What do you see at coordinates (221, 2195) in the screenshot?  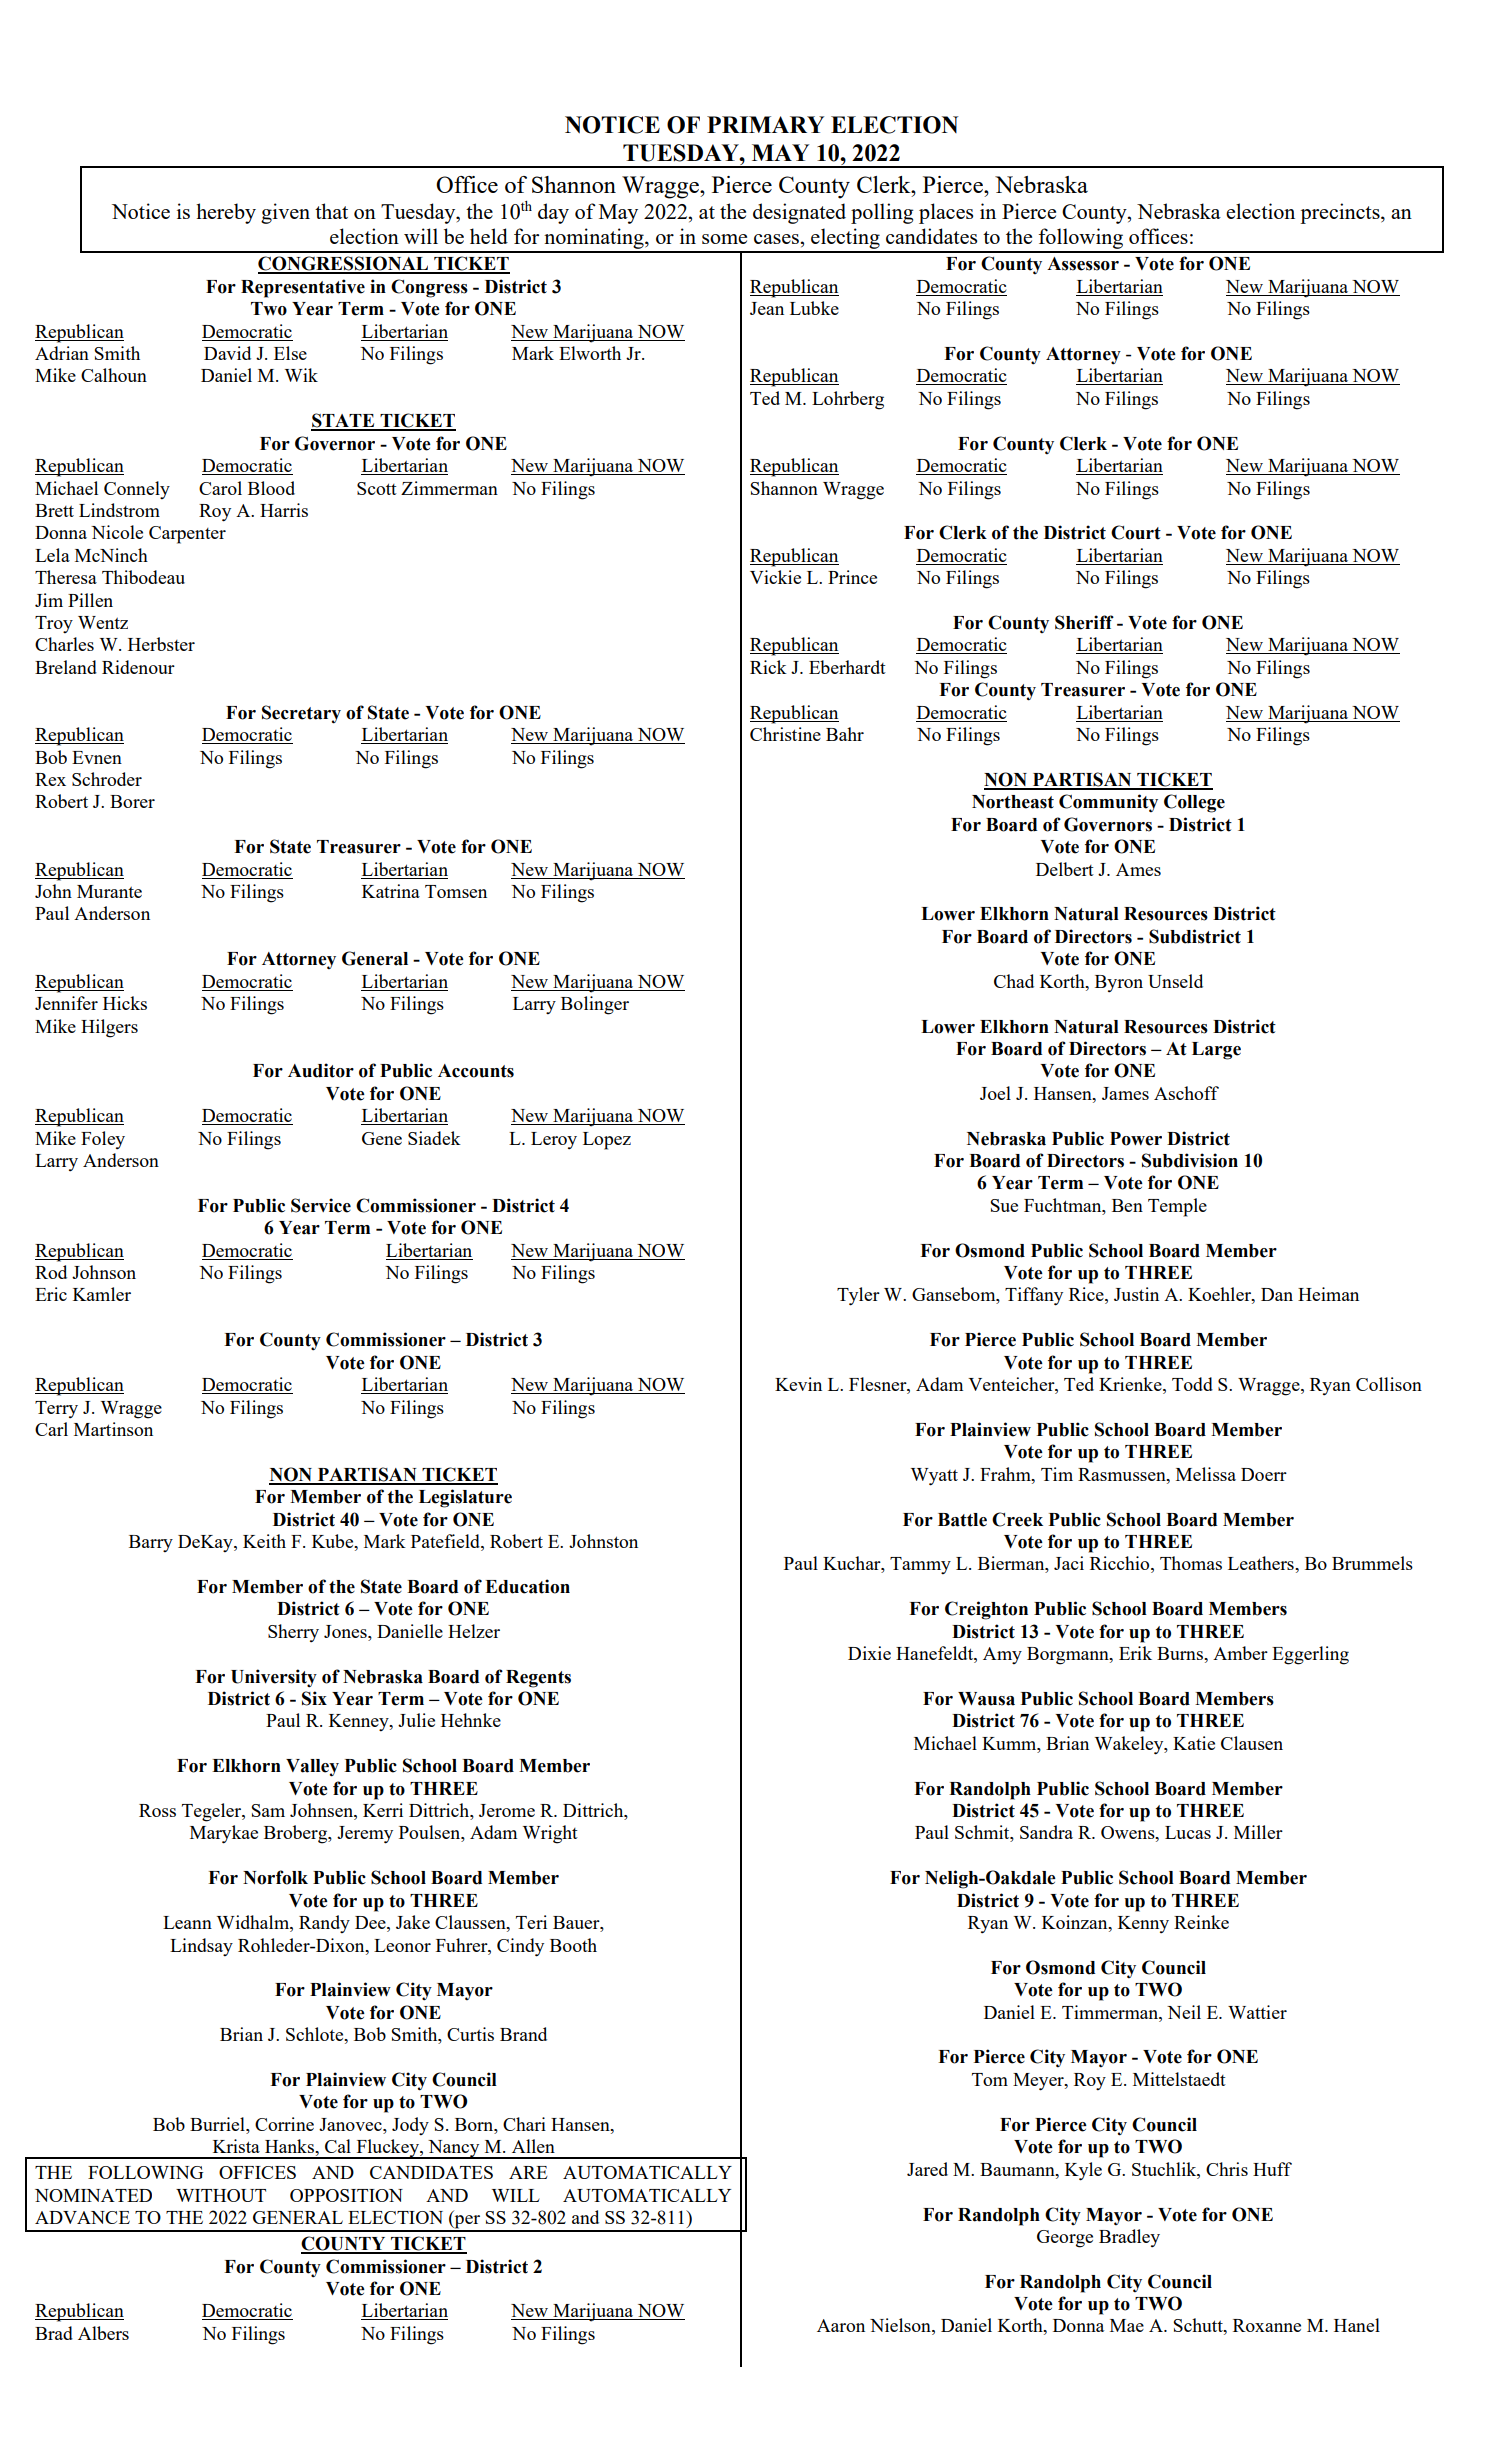 I see `WITHOUT` at bounding box center [221, 2195].
